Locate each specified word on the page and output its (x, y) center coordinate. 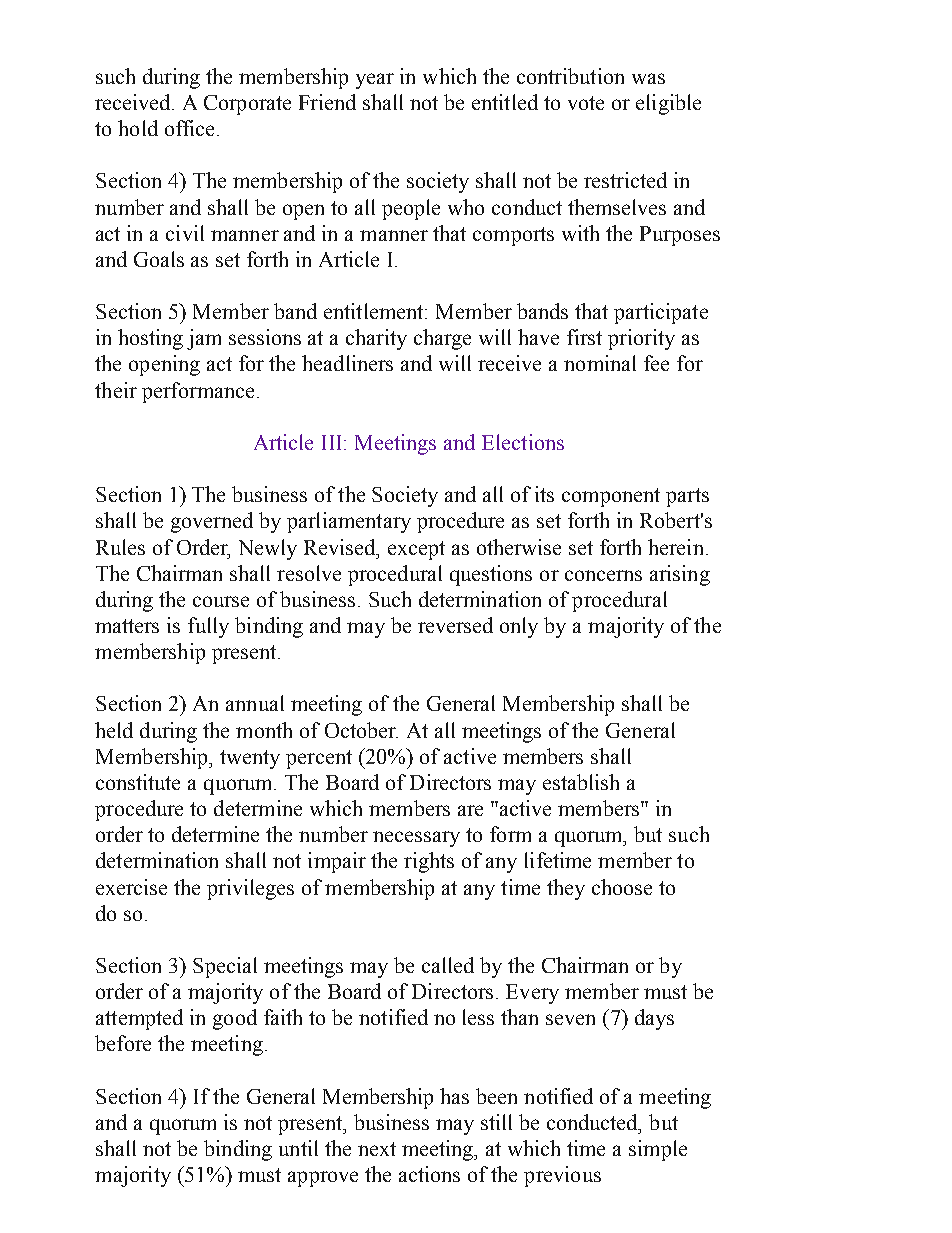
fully (208, 627)
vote (586, 103)
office (189, 128)
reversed (455, 625)
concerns (603, 575)
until (298, 1148)
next (377, 1149)
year (375, 81)
